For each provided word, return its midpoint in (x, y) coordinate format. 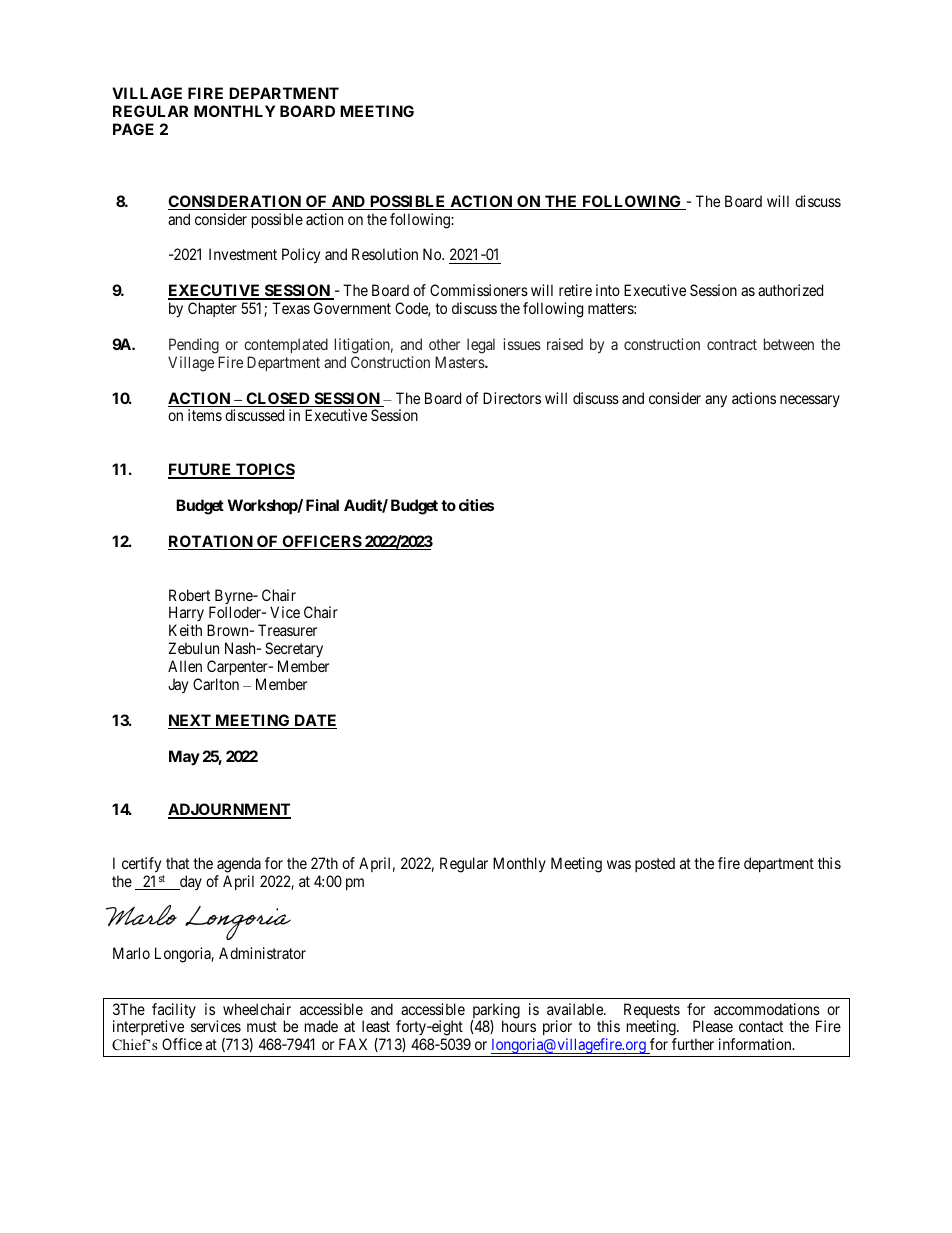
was (619, 864)
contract (732, 344)
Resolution (385, 254)
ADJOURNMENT (229, 811)
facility (174, 1012)
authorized (790, 290)
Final (322, 505)
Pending (194, 346)
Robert (189, 595)
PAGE (133, 129)
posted (655, 864)
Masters (460, 362)
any (716, 401)
